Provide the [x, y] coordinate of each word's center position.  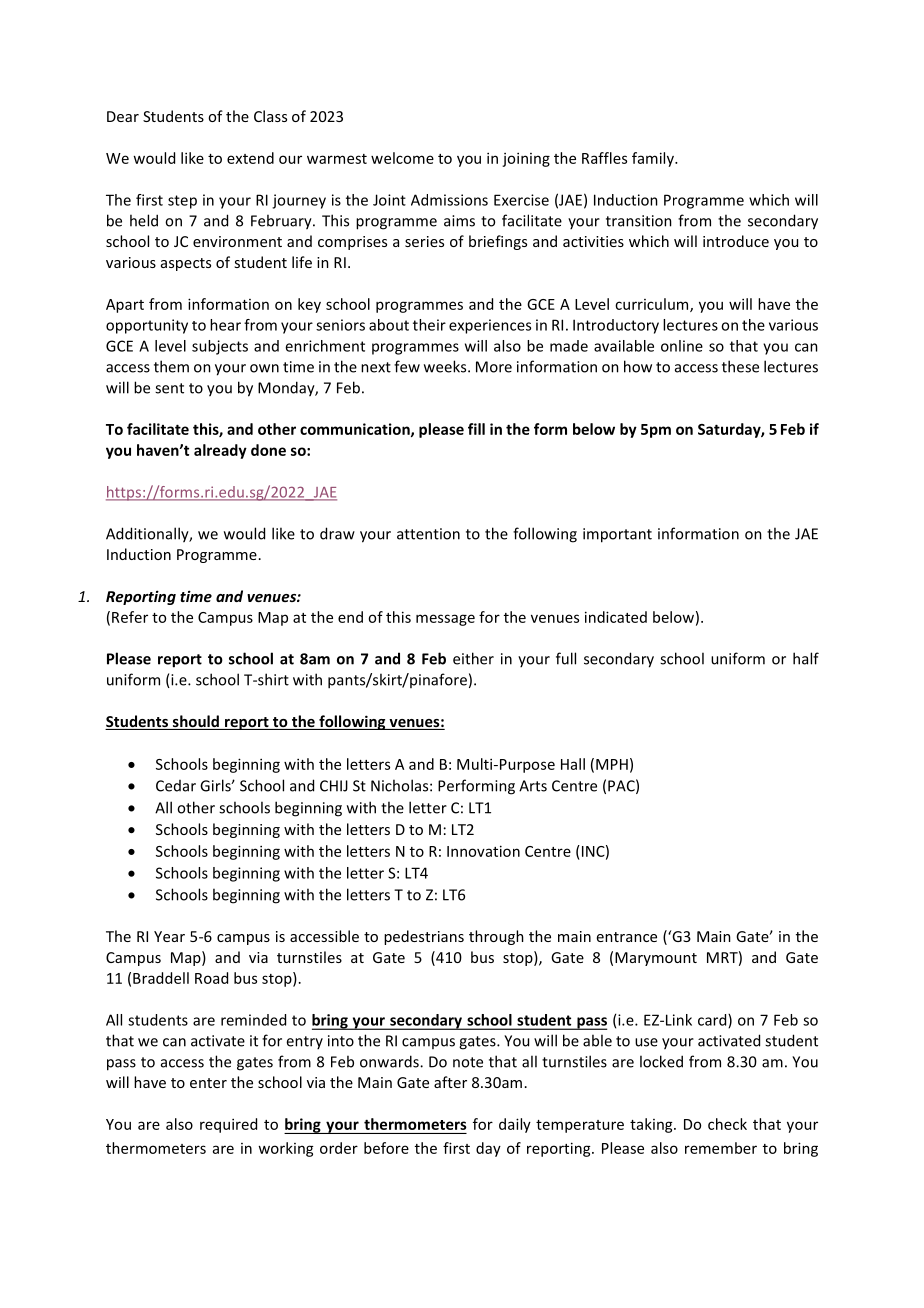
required [228, 1125]
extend [250, 158]
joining [526, 159]
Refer [130, 617]
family [654, 159]
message [445, 620]
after [450, 1082]
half [806, 658]
